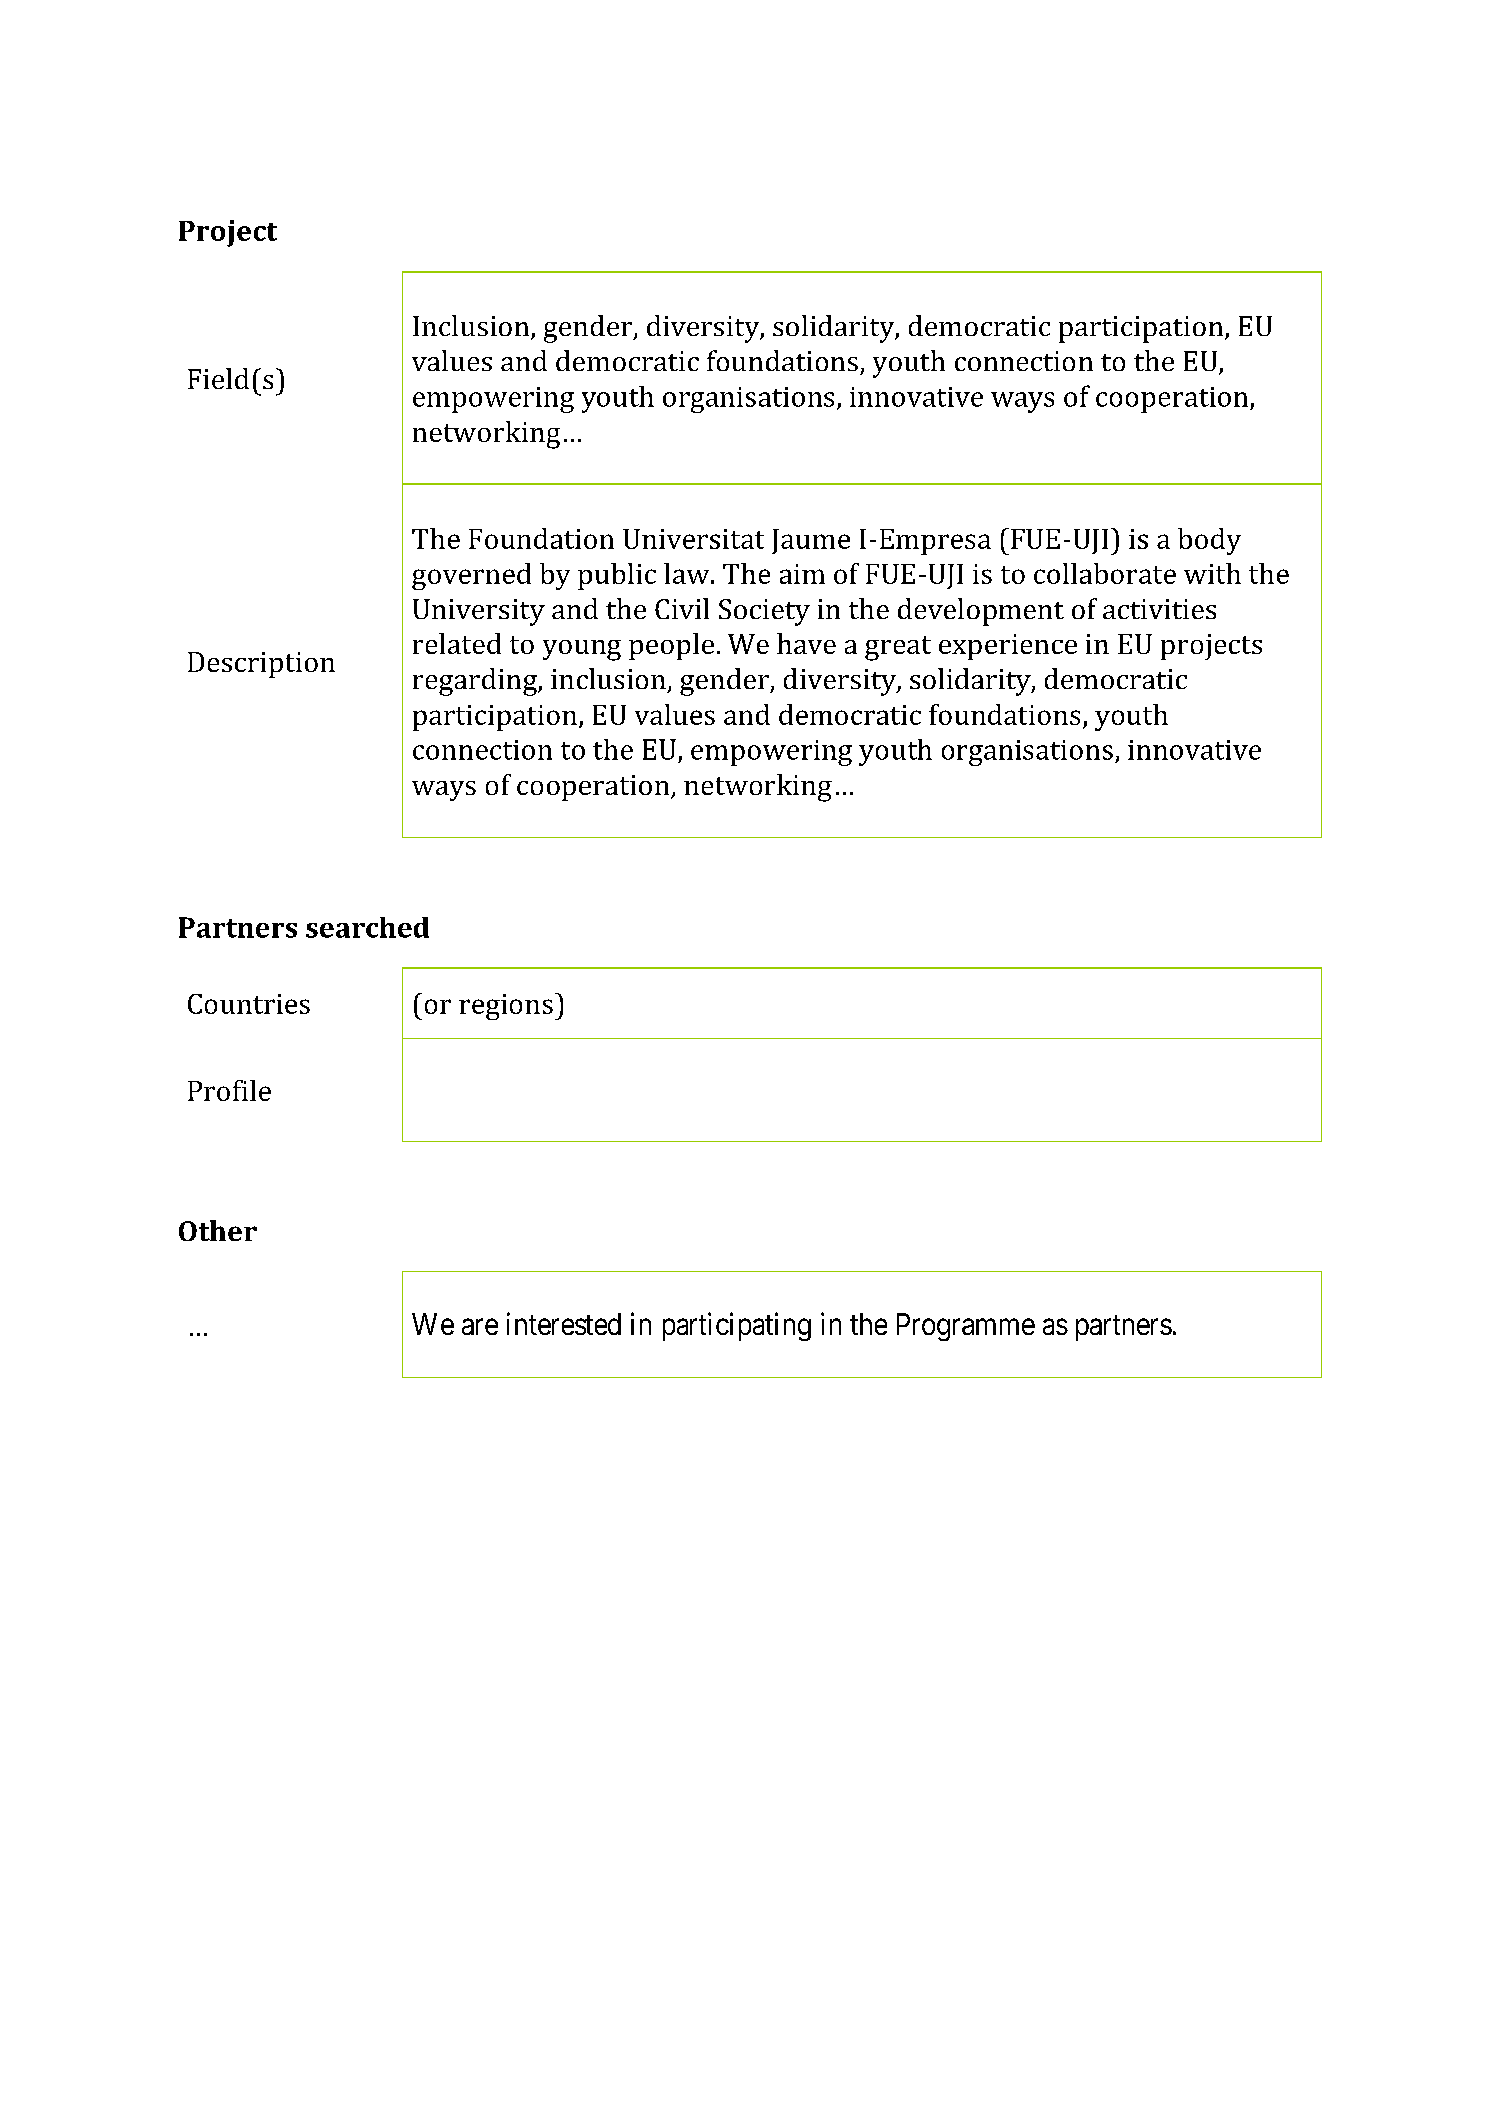 Image resolution: width=1489 pixels, height=2106 pixels. Describe the element at coordinates (1008, 647) in the screenshot. I see `experience` at that location.
